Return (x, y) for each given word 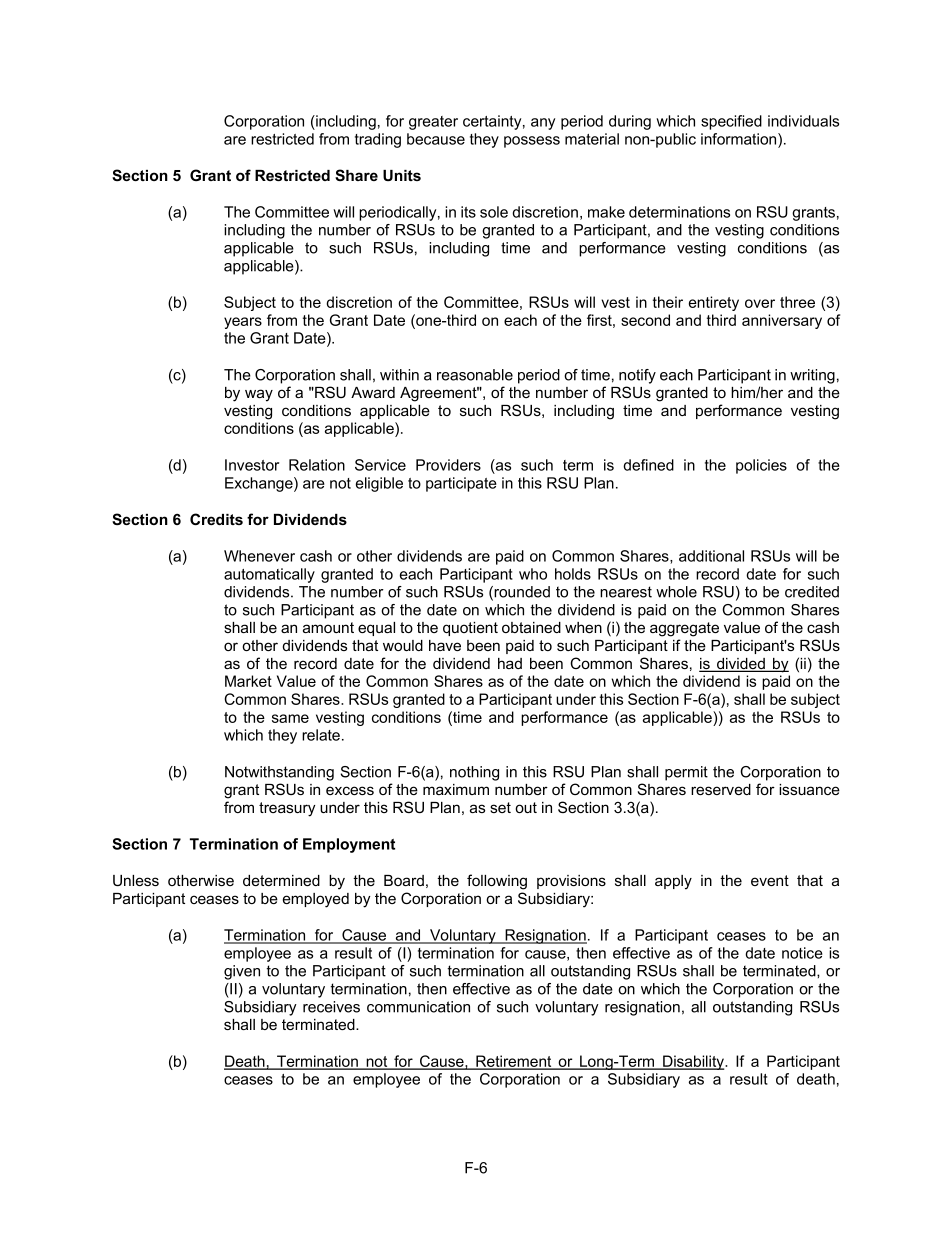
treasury (287, 809)
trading (378, 140)
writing (812, 376)
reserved (721, 789)
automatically (269, 575)
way (259, 395)
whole (676, 592)
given (242, 972)
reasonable (475, 375)
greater (433, 123)
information (740, 139)
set (500, 807)
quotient (470, 629)
